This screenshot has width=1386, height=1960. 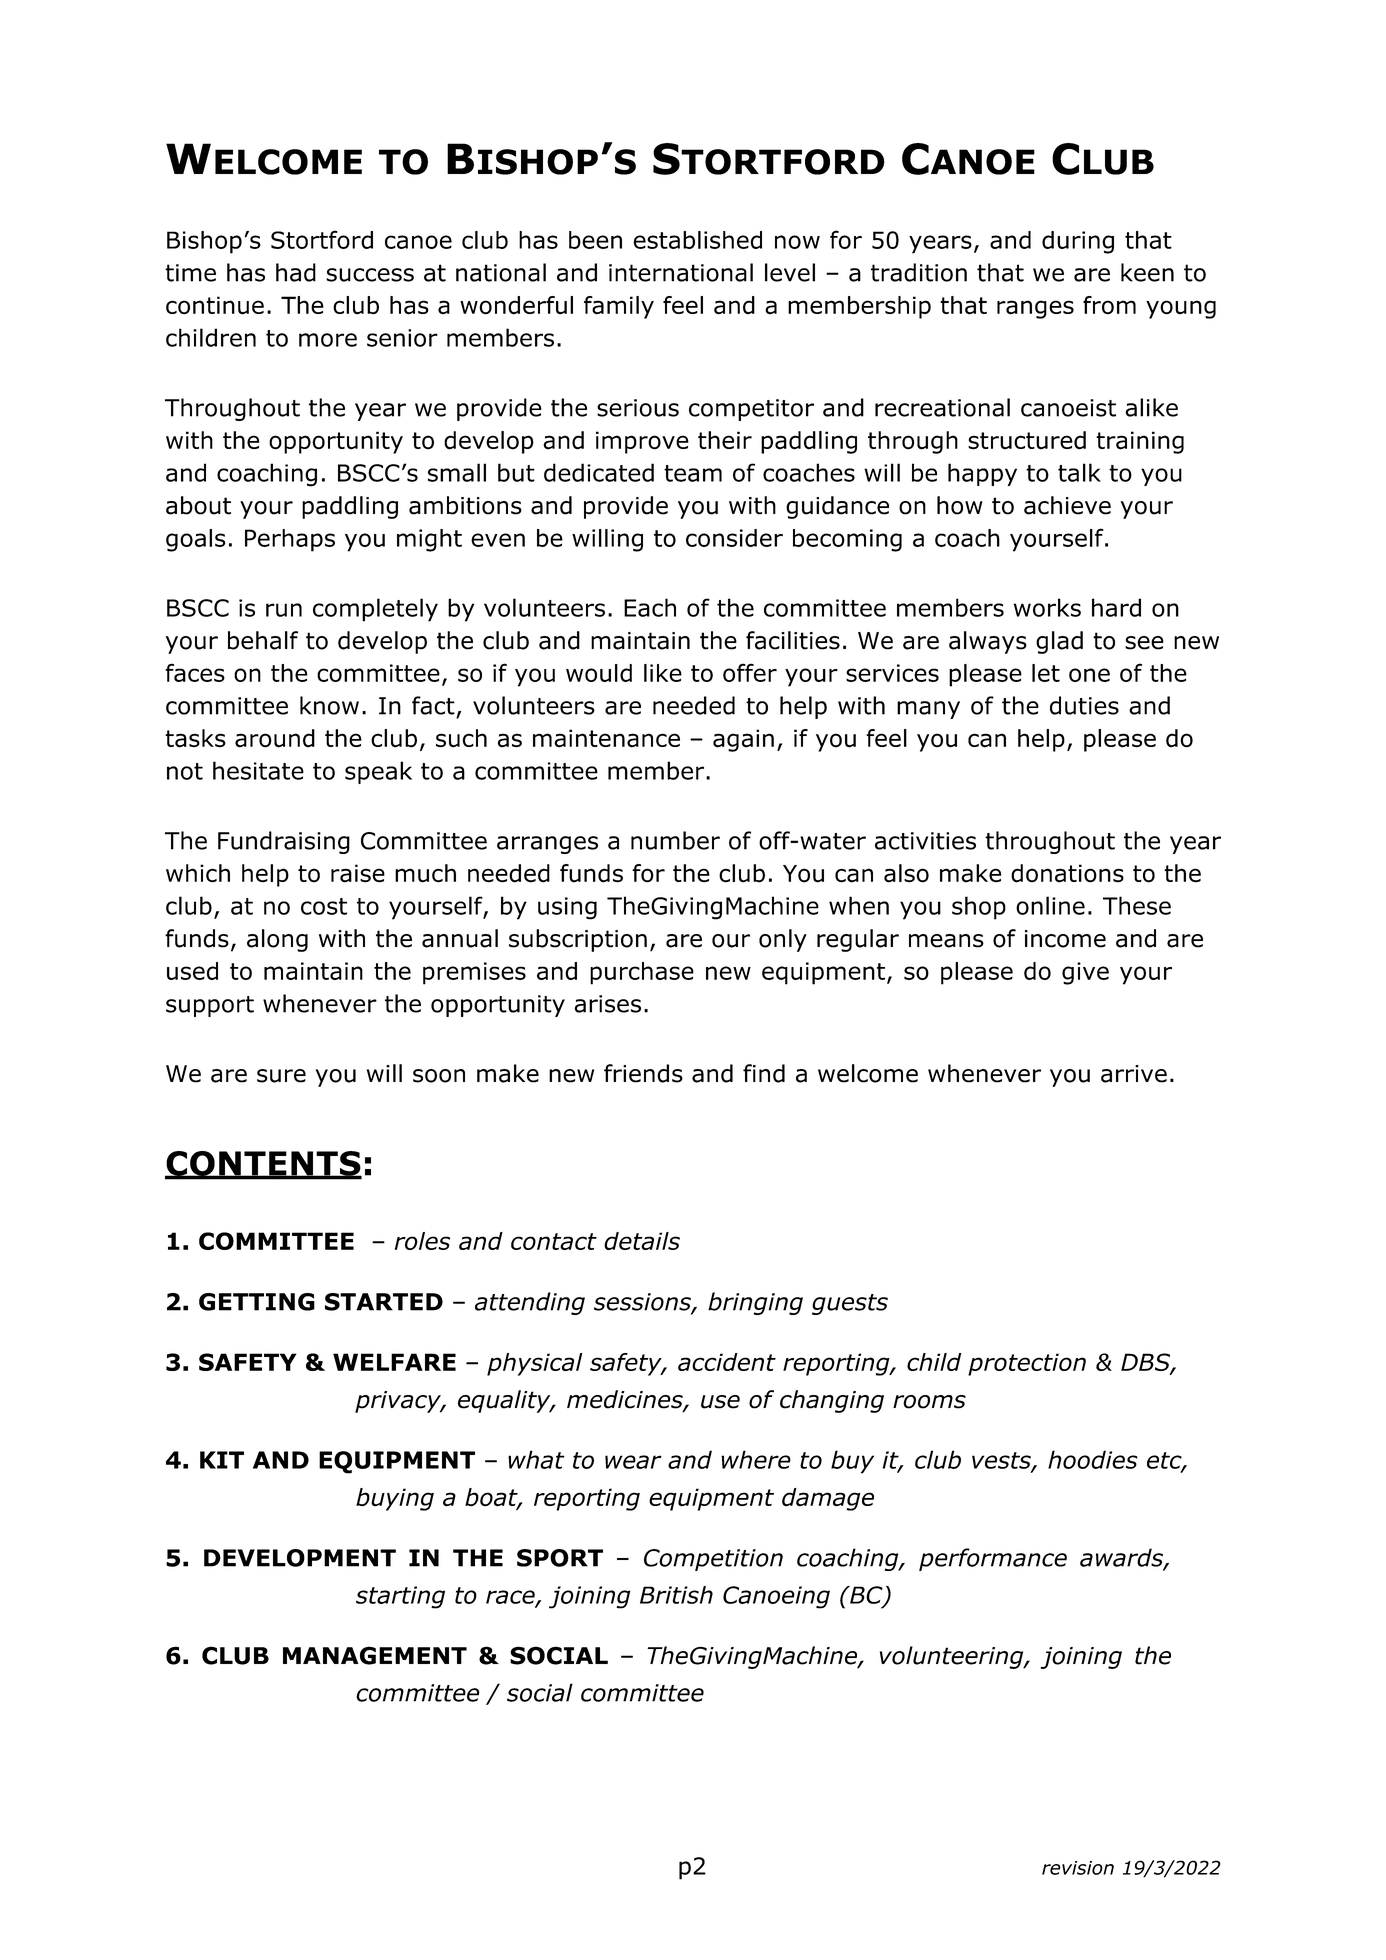 What do you see at coordinates (257, 1302) in the screenshot?
I see `GETTING` at bounding box center [257, 1302].
